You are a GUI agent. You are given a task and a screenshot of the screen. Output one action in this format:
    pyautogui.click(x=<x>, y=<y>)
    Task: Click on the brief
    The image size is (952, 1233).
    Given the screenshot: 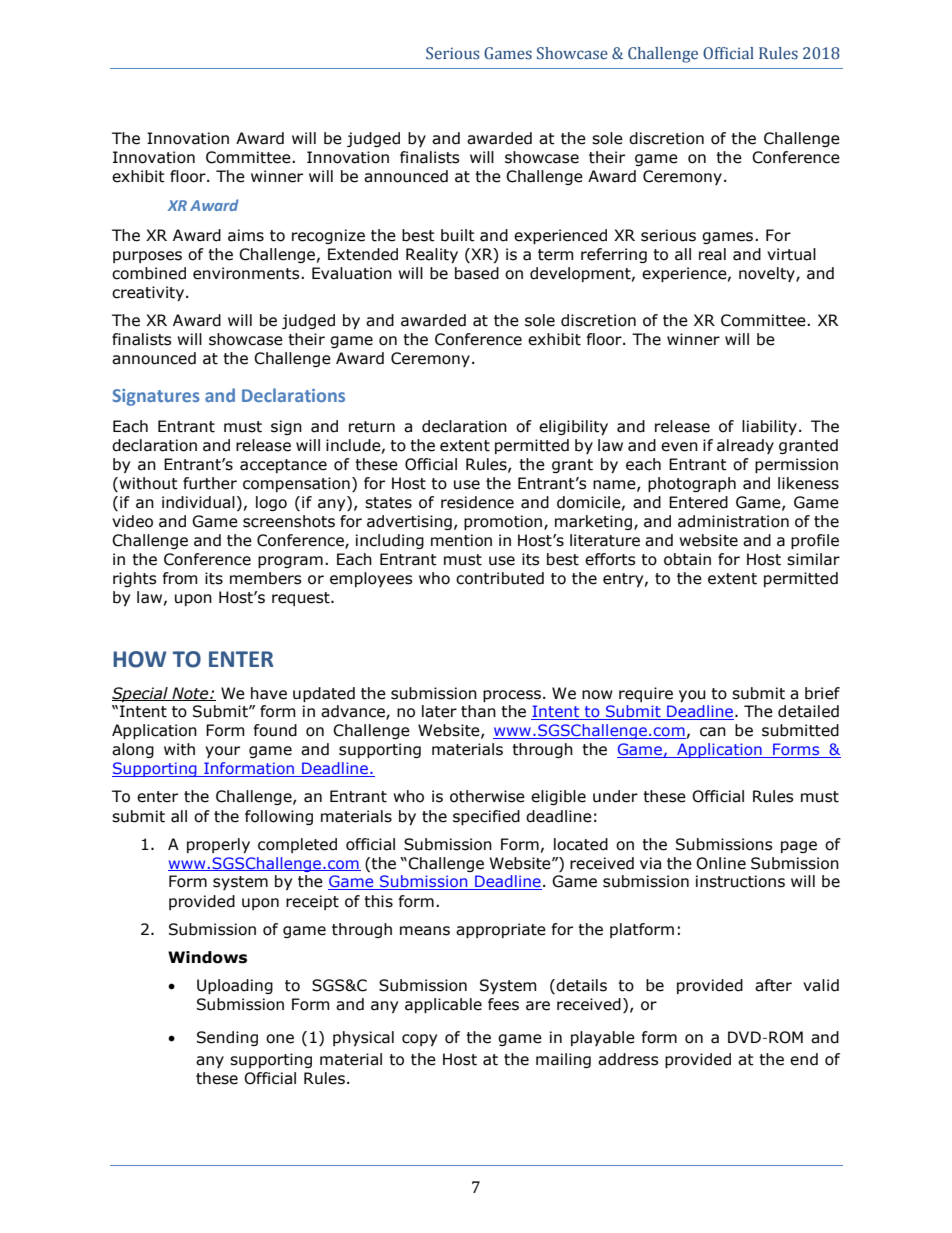 What is the action you would take?
    pyautogui.click(x=822, y=693)
